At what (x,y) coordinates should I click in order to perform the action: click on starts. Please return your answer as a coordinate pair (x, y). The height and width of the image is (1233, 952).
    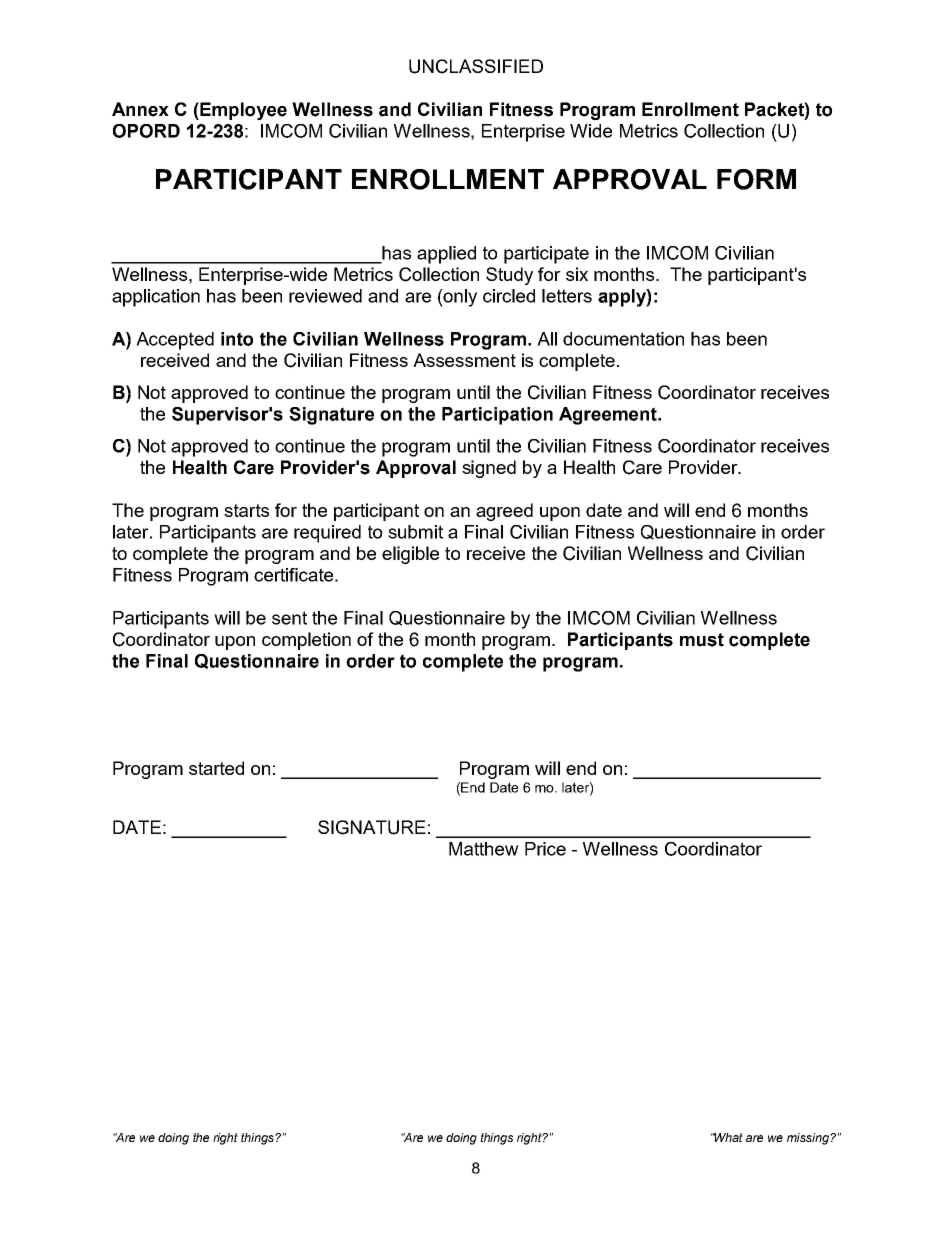
    Looking at the image, I should click on (246, 510).
